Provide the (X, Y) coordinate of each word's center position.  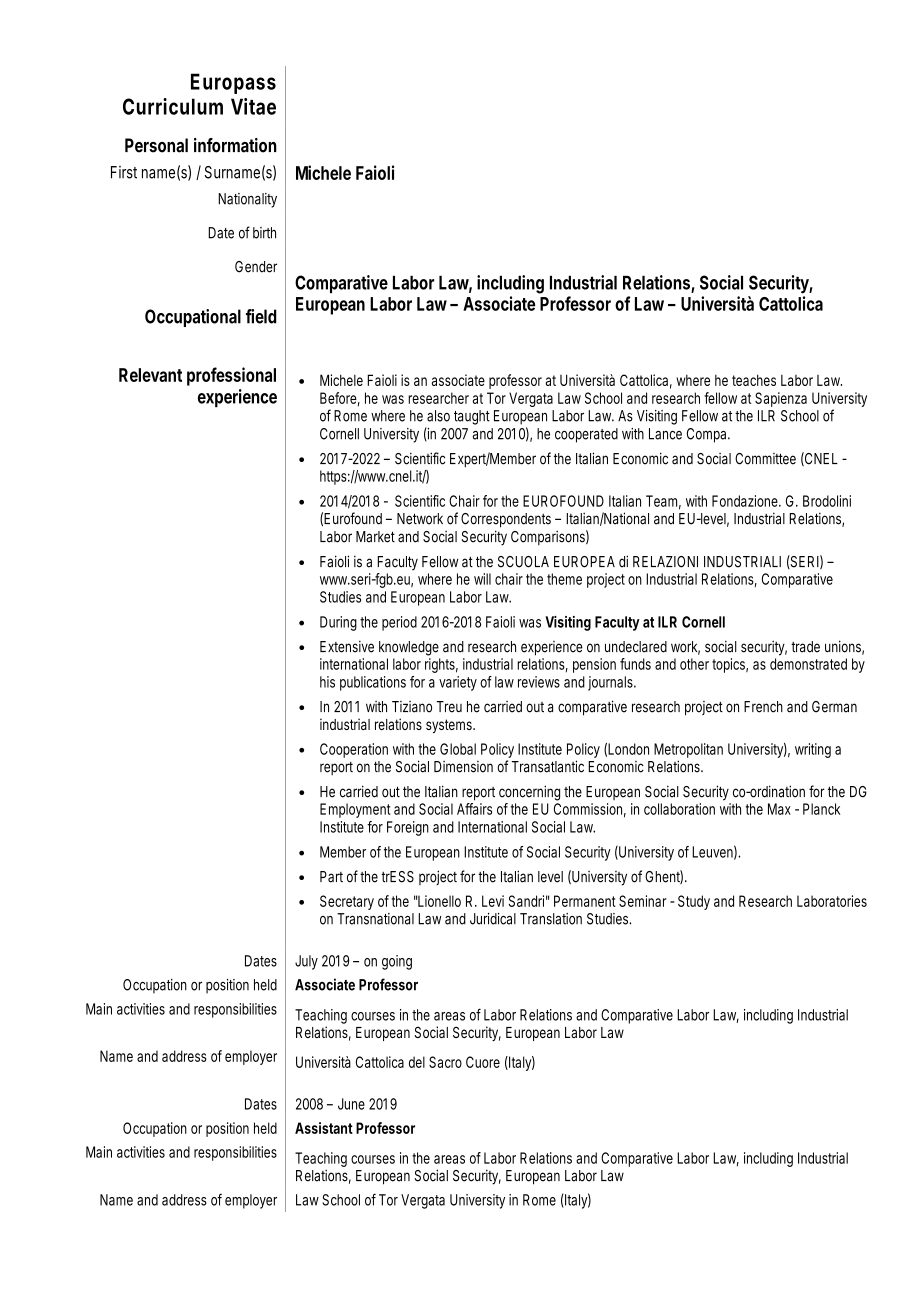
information (235, 145)
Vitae (253, 106)
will (482, 579)
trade (805, 647)
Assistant (324, 1128)
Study (694, 902)
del (417, 1062)
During (338, 623)
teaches (754, 380)
